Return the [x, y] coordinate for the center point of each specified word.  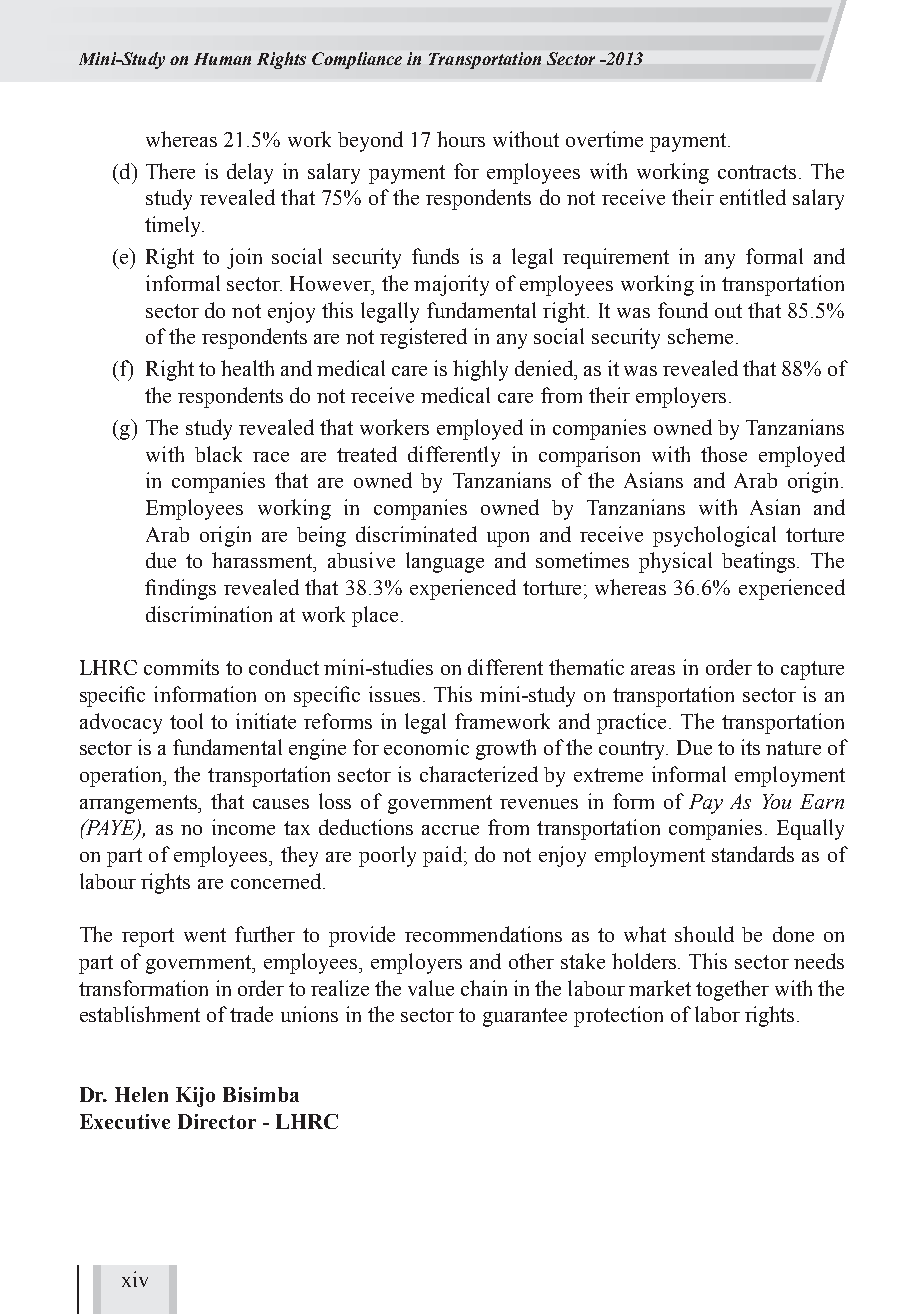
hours [461, 139]
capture [812, 670]
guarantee [525, 1017]
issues [396, 694]
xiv [135, 1279]
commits [181, 667]
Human [222, 59]
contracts [759, 172]
